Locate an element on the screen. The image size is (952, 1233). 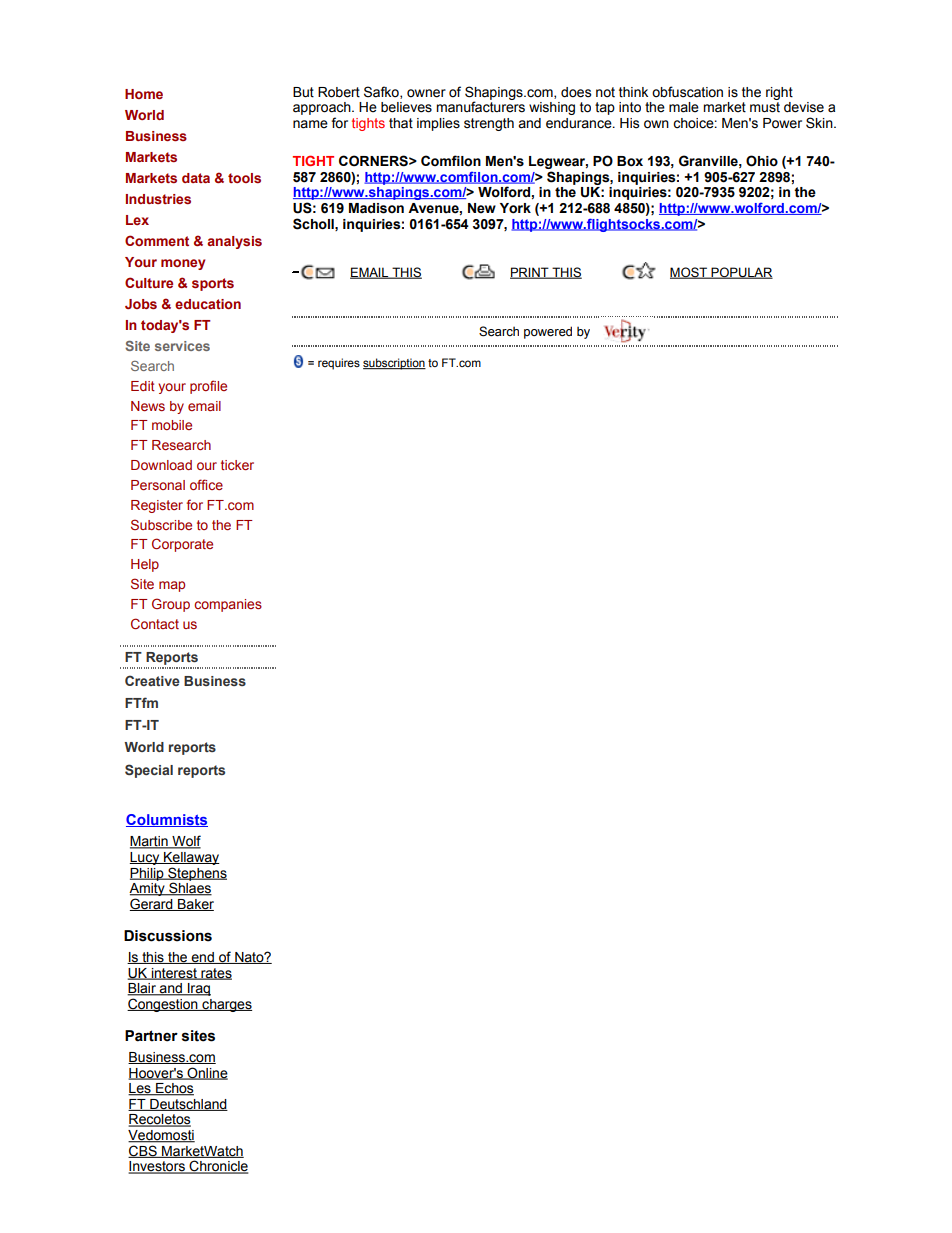
companies is located at coordinates (228, 605).
